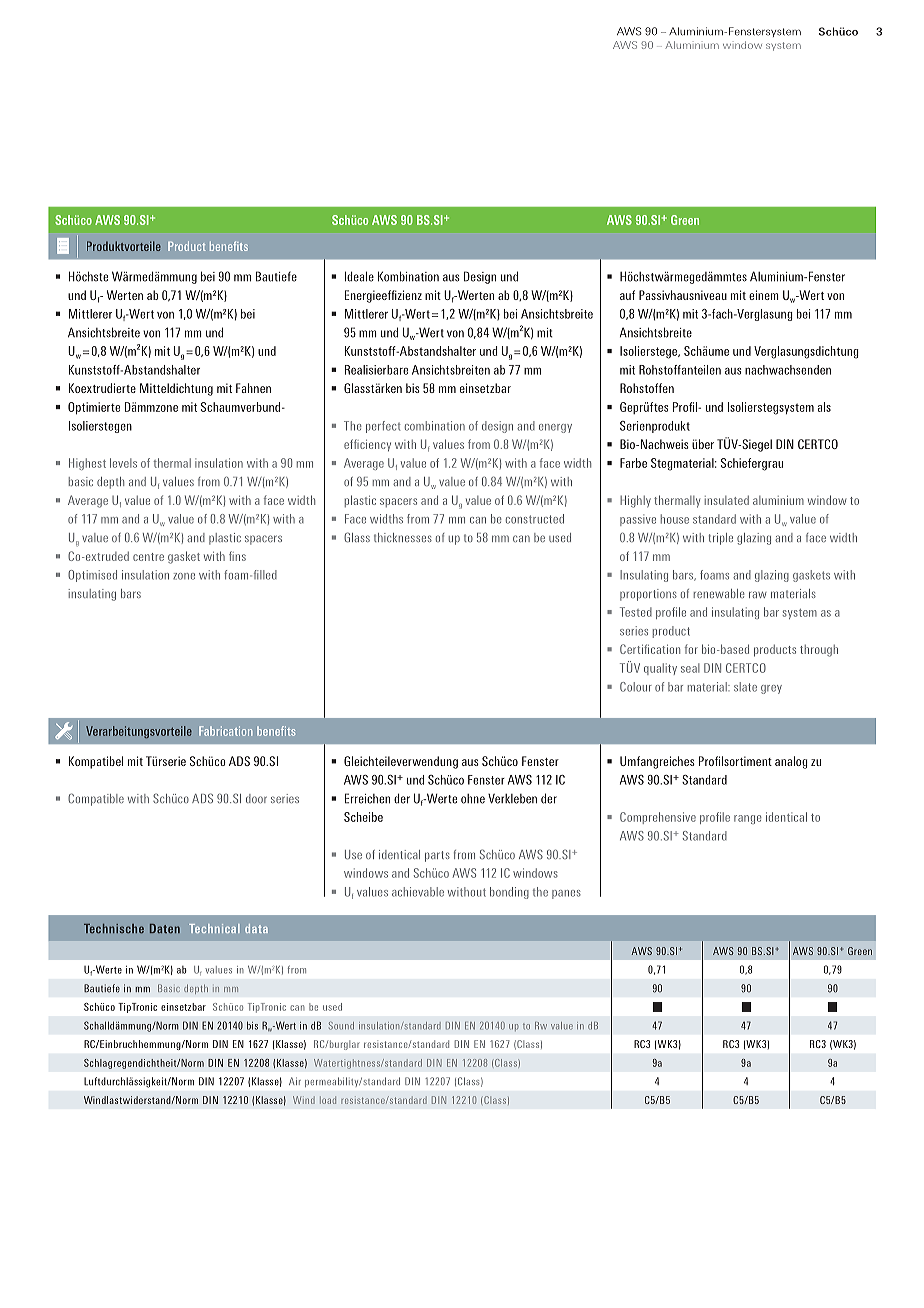 The height and width of the screenshot is (1308, 924). Describe the element at coordinates (636, 687) in the screenshot. I see `Colour` at that location.
